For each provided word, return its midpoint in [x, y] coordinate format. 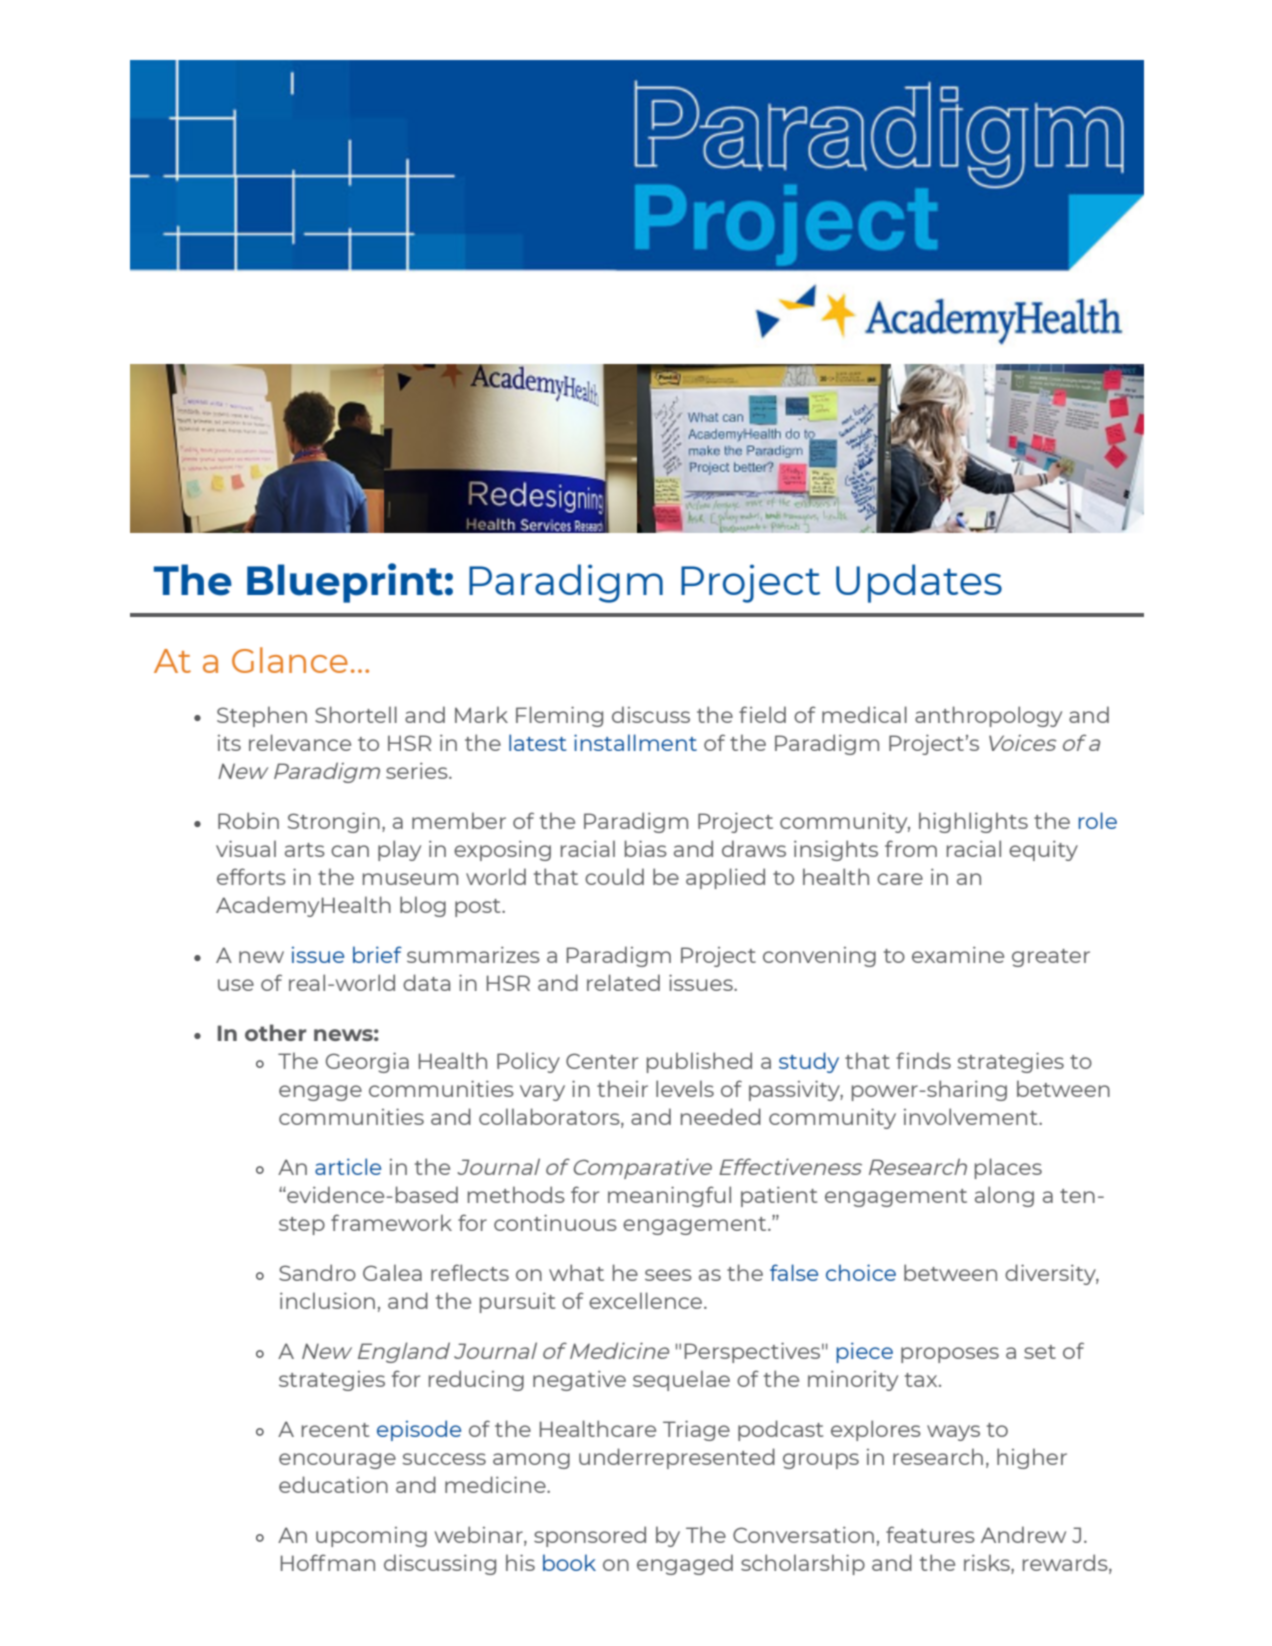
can [350, 851]
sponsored [590, 1536]
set [1040, 1352]
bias [646, 848]
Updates [919, 583]
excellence [647, 1300]
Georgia [367, 1062]
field [762, 714]
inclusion [327, 1300]
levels [685, 1088]
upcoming [371, 1537]
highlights [973, 822]
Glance [290, 660]
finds [923, 1060]
